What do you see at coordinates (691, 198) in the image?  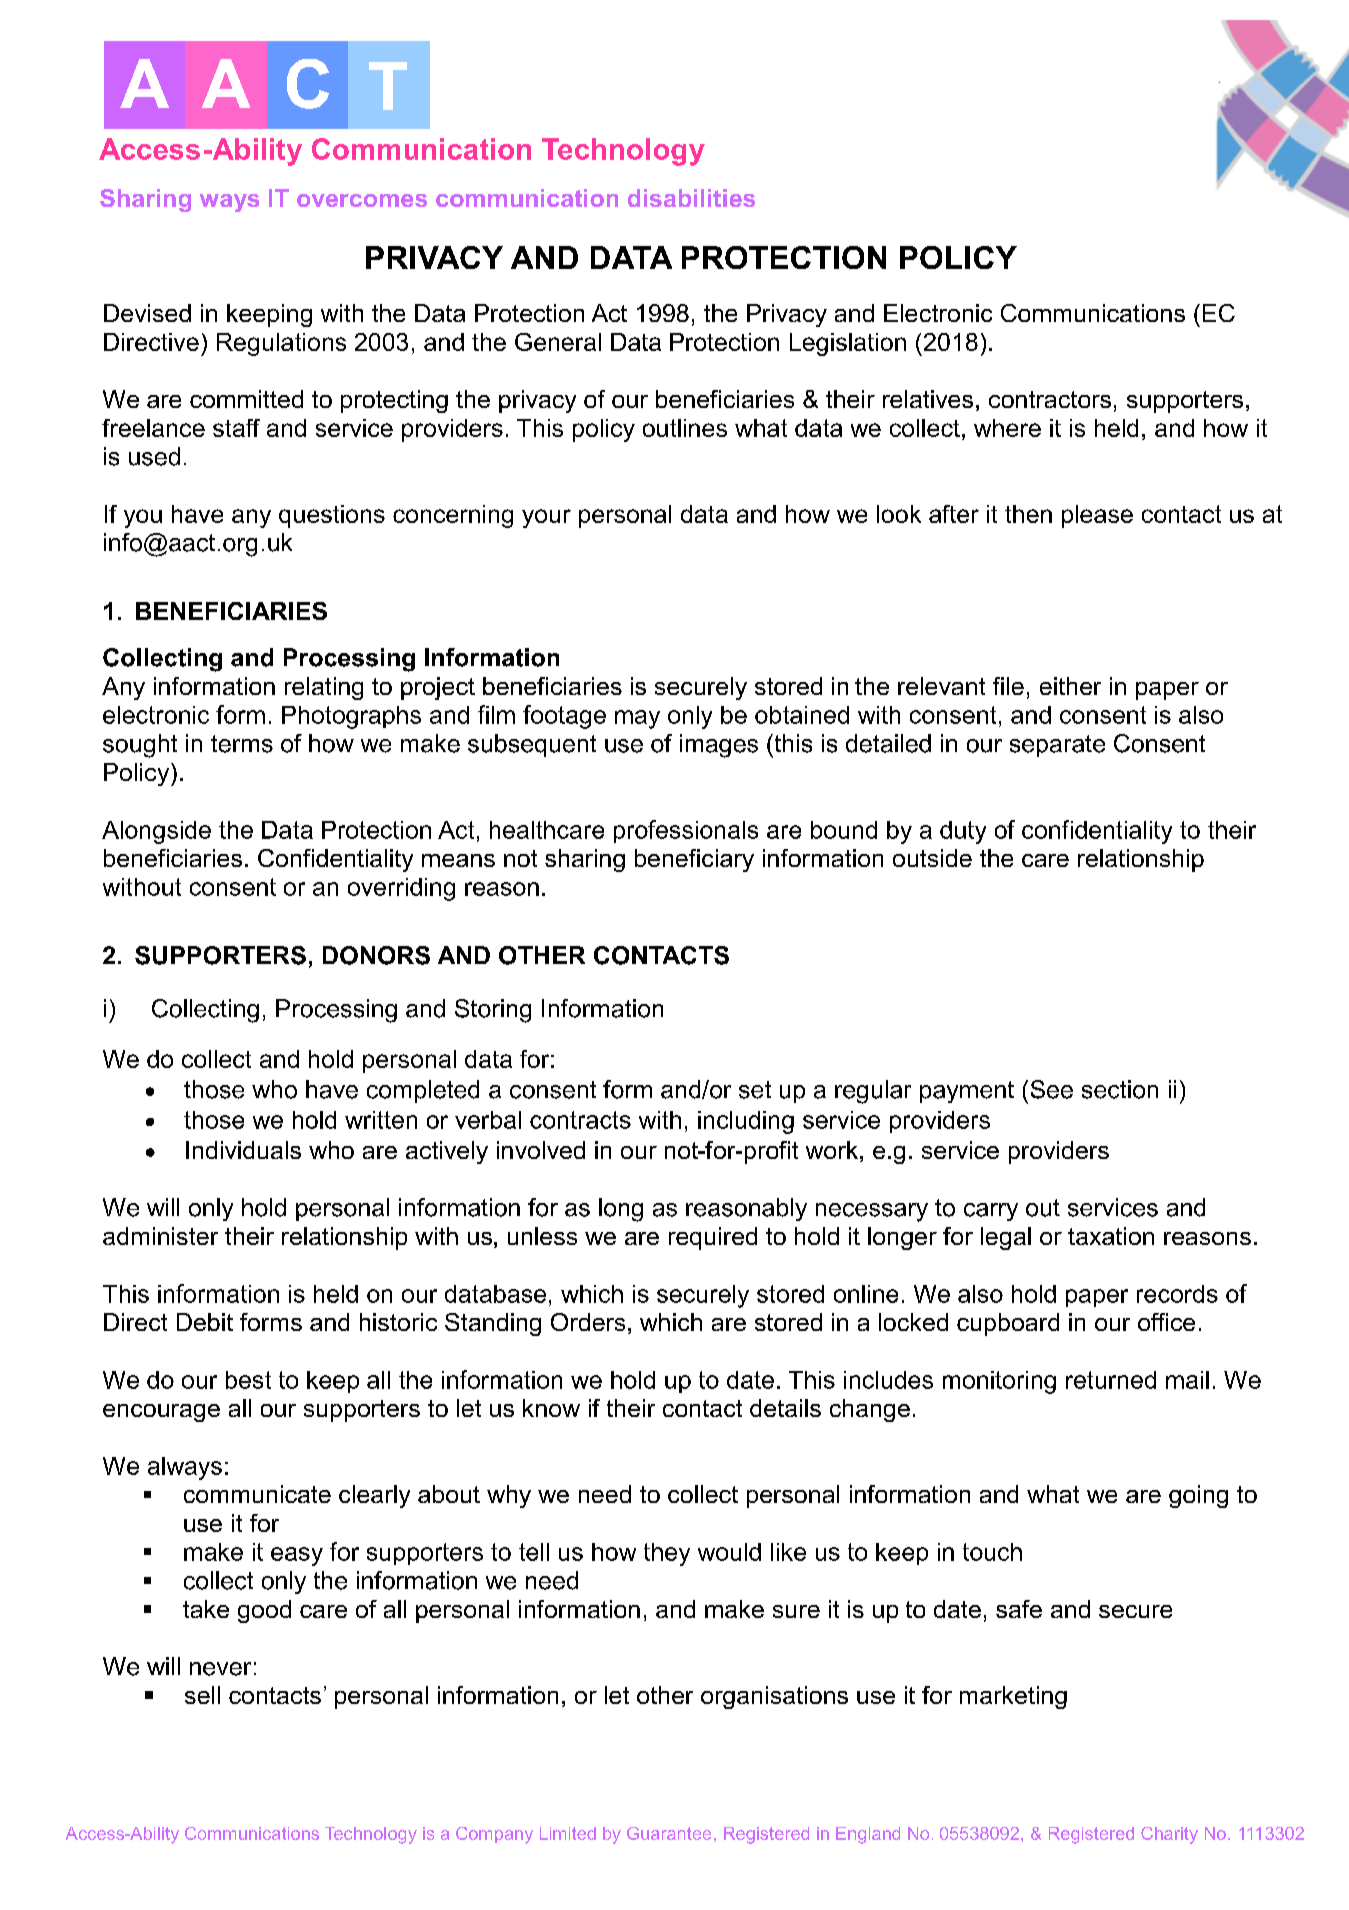 I see `disabilities` at bounding box center [691, 198].
